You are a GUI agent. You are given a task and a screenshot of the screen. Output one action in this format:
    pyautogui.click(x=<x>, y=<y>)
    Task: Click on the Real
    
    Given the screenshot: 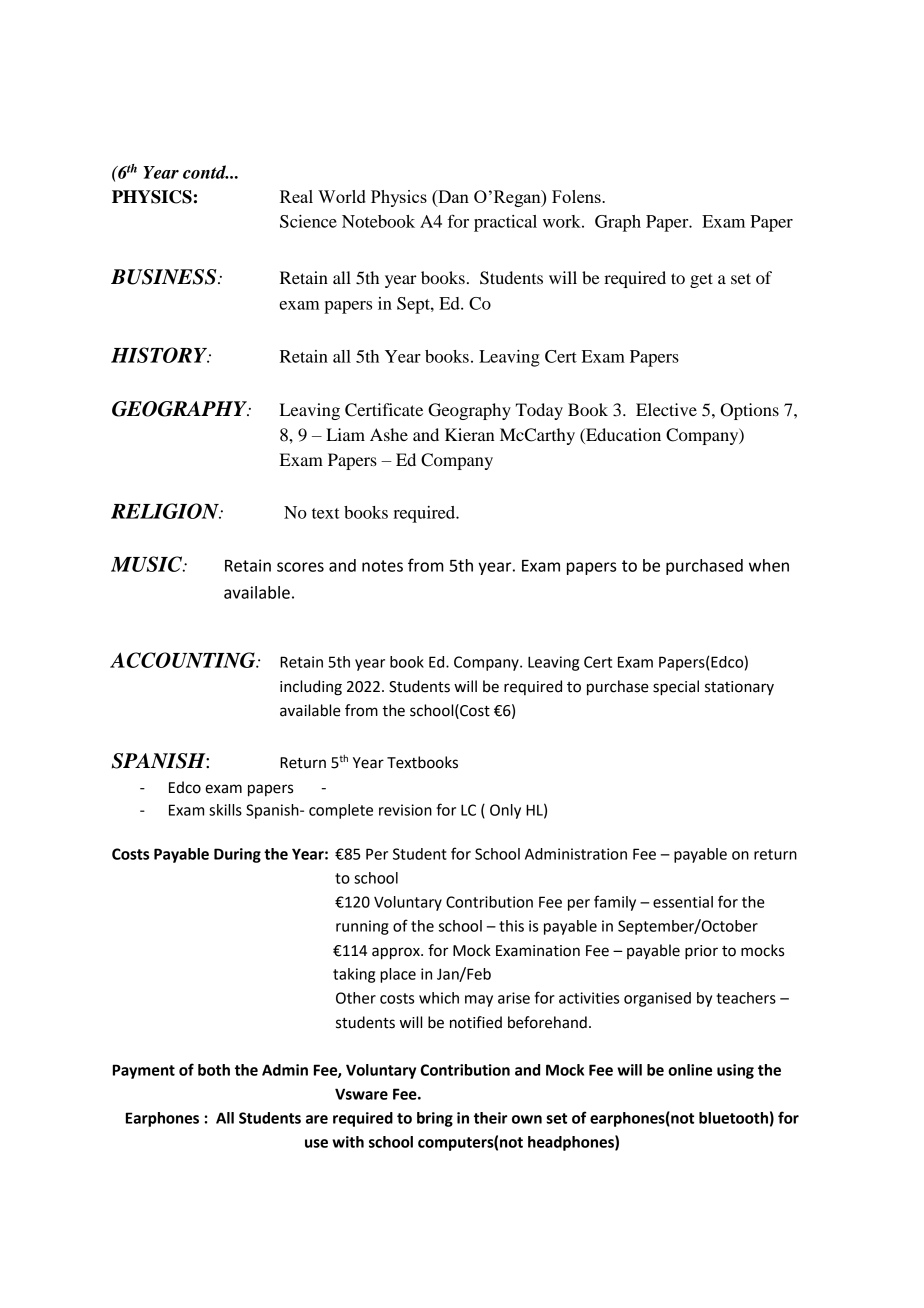 What is the action you would take?
    pyautogui.click(x=296, y=196)
